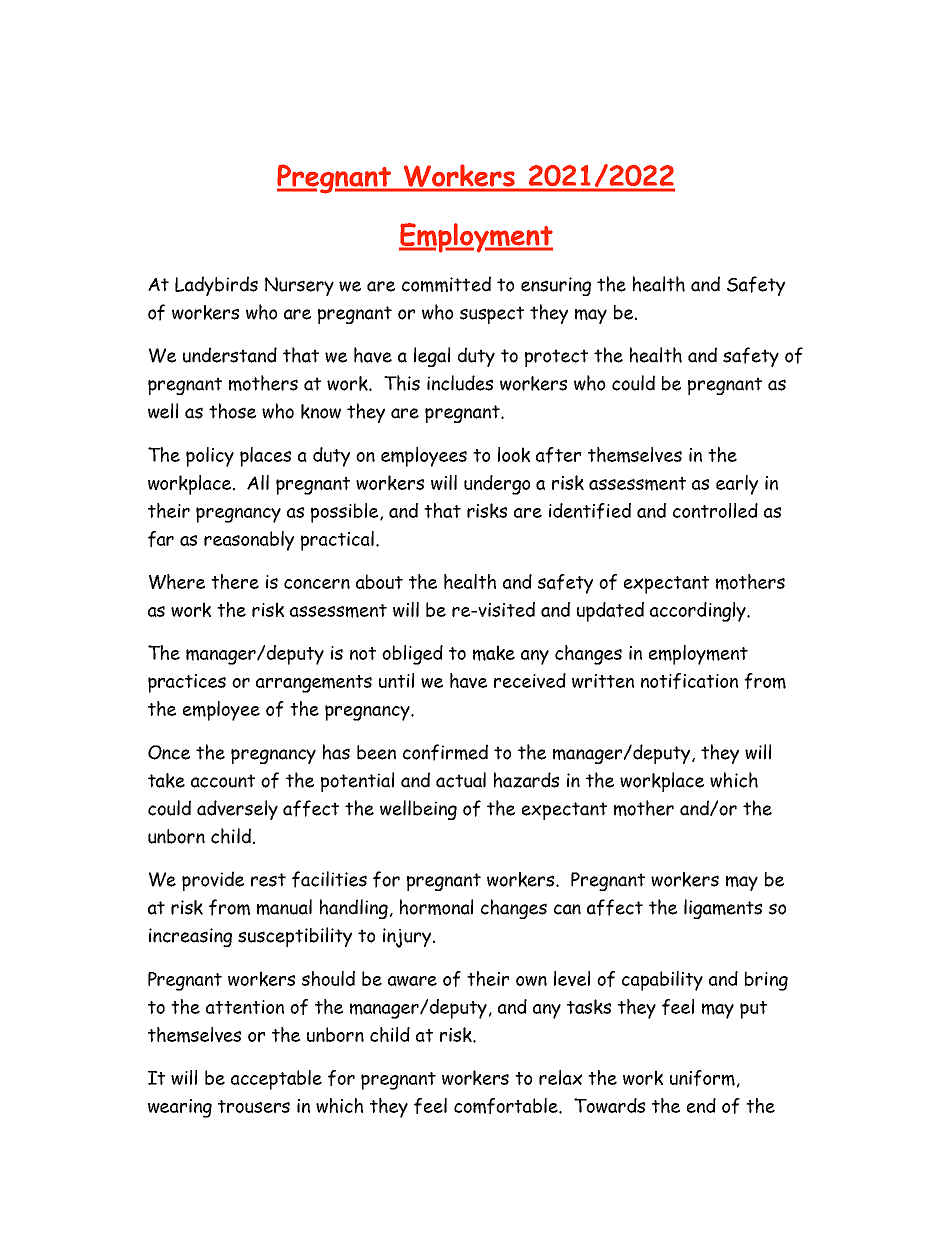  I want to click on actual, so click(461, 780).
